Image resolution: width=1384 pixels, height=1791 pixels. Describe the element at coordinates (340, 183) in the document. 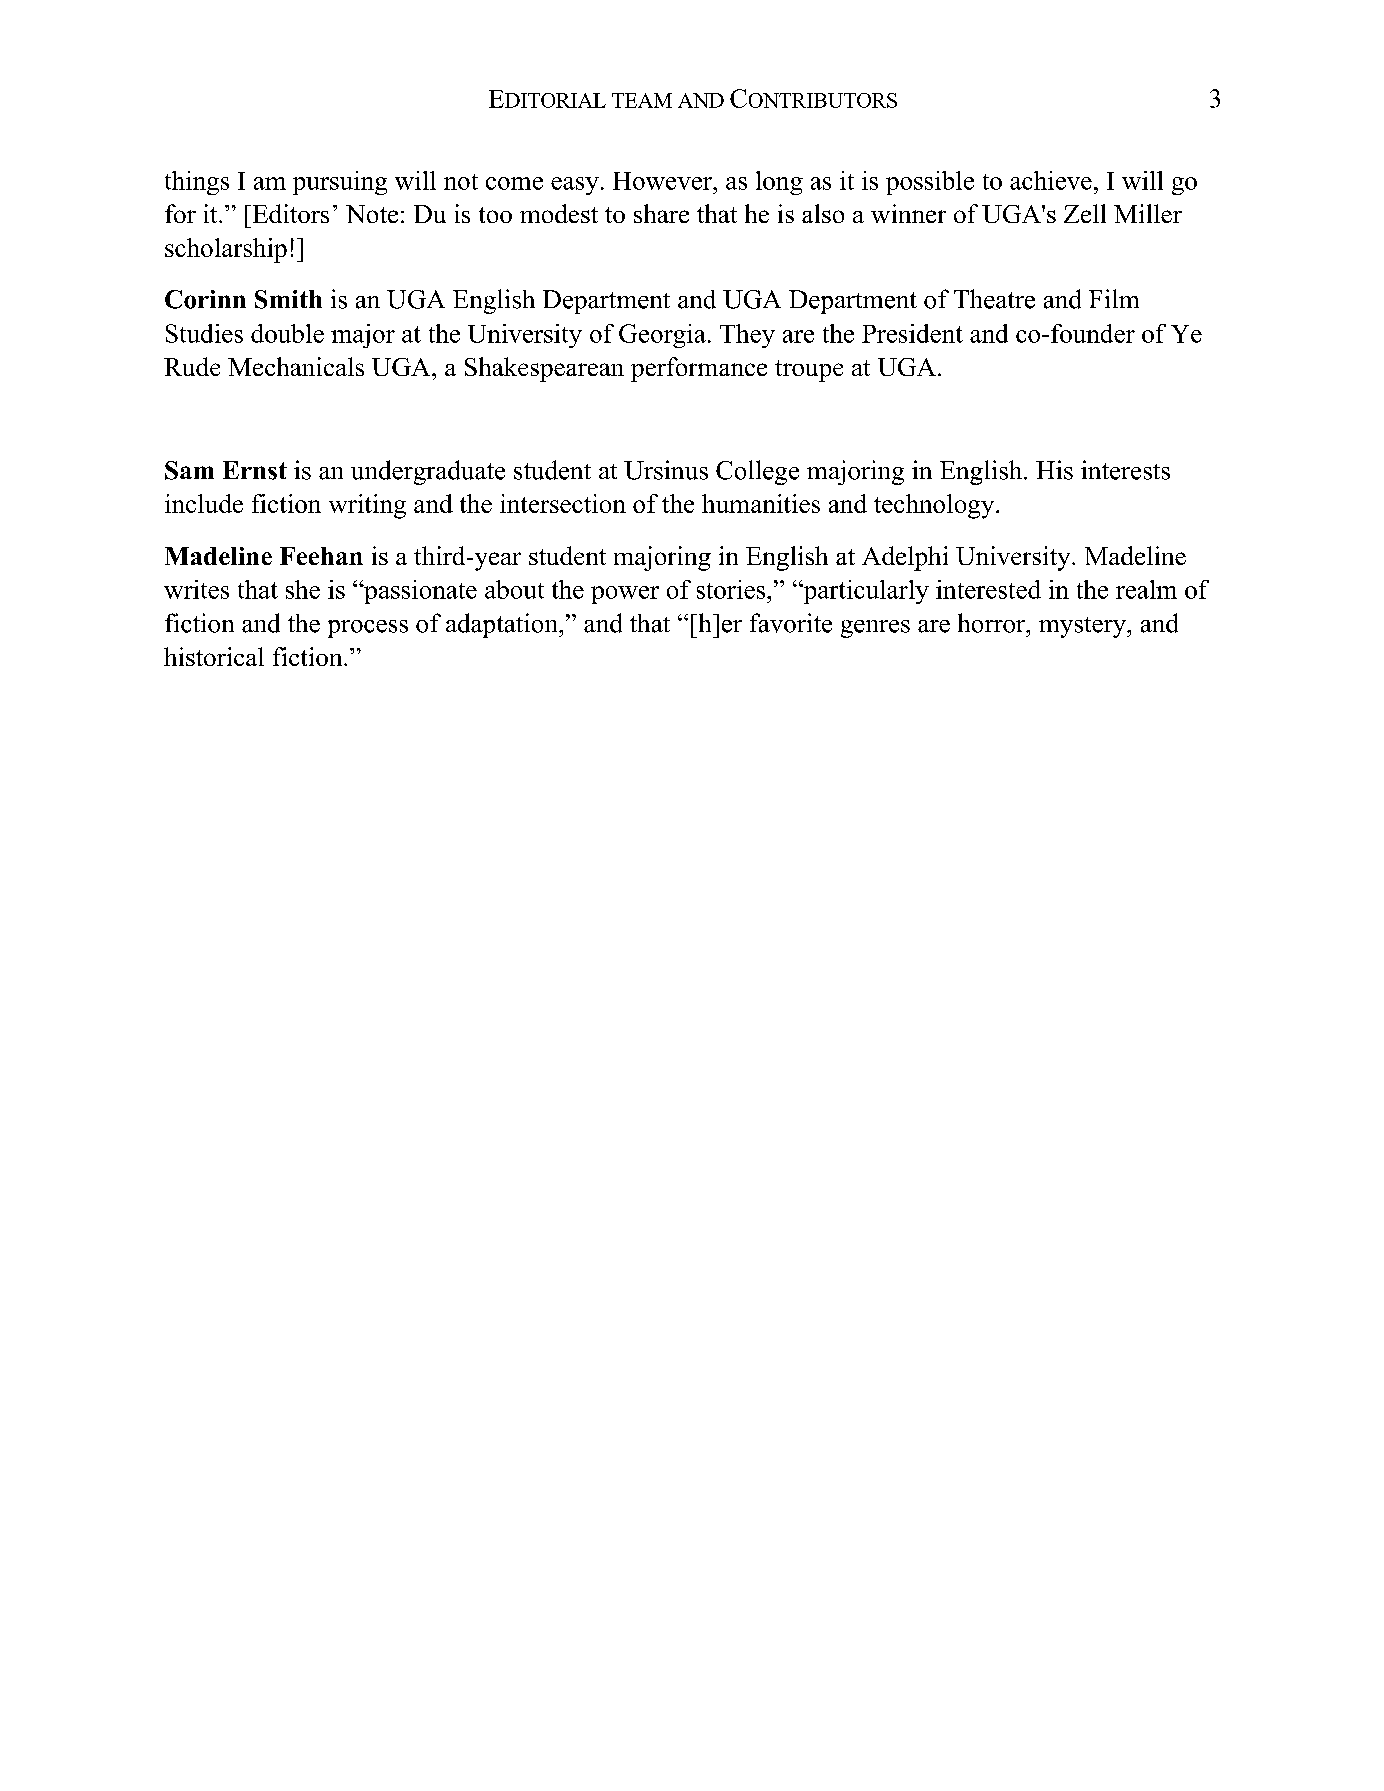

I see `pursuing` at that location.
